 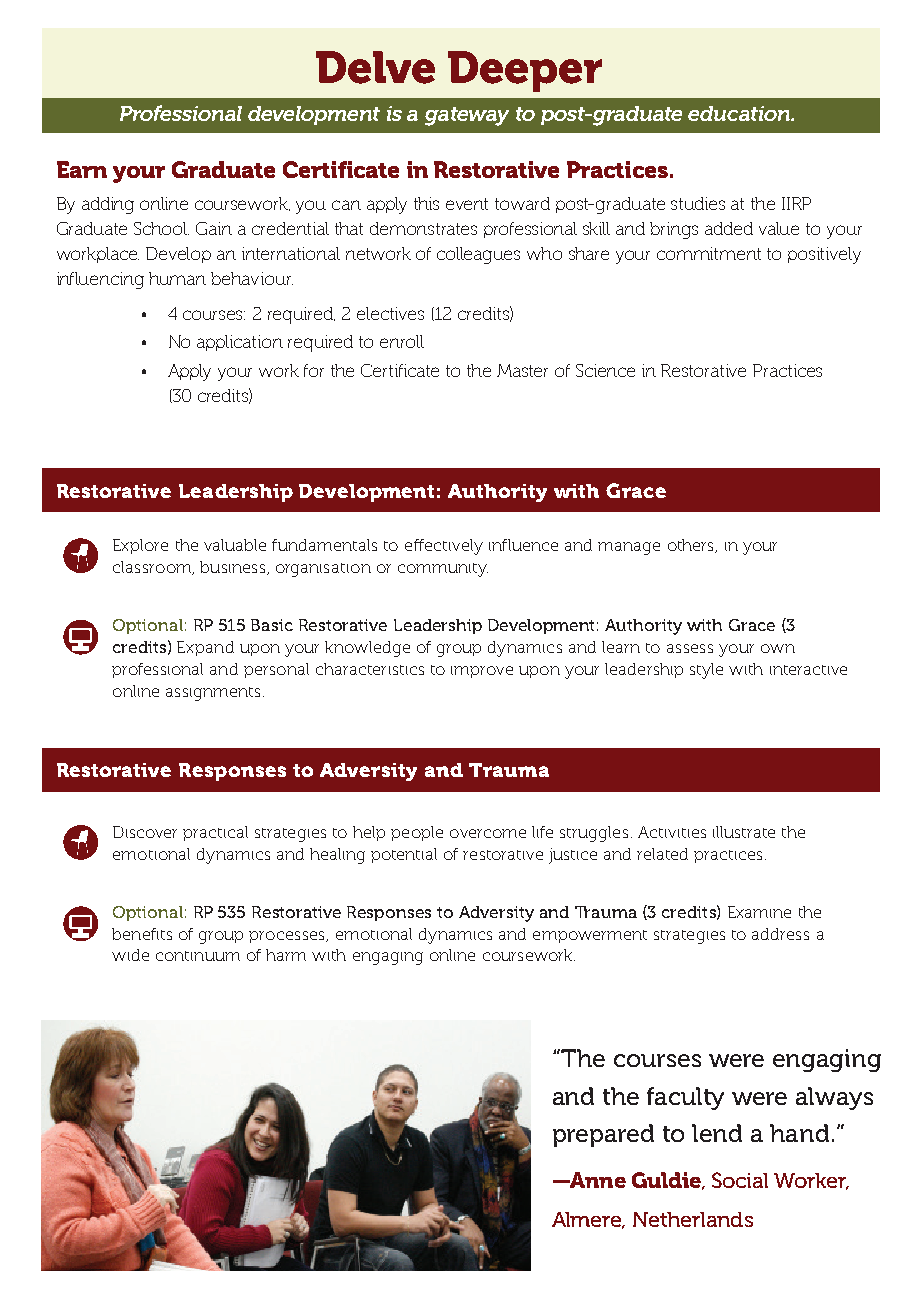 What do you see at coordinates (692, 546) in the image?
I see `others` at bounding box center [692, 546].
